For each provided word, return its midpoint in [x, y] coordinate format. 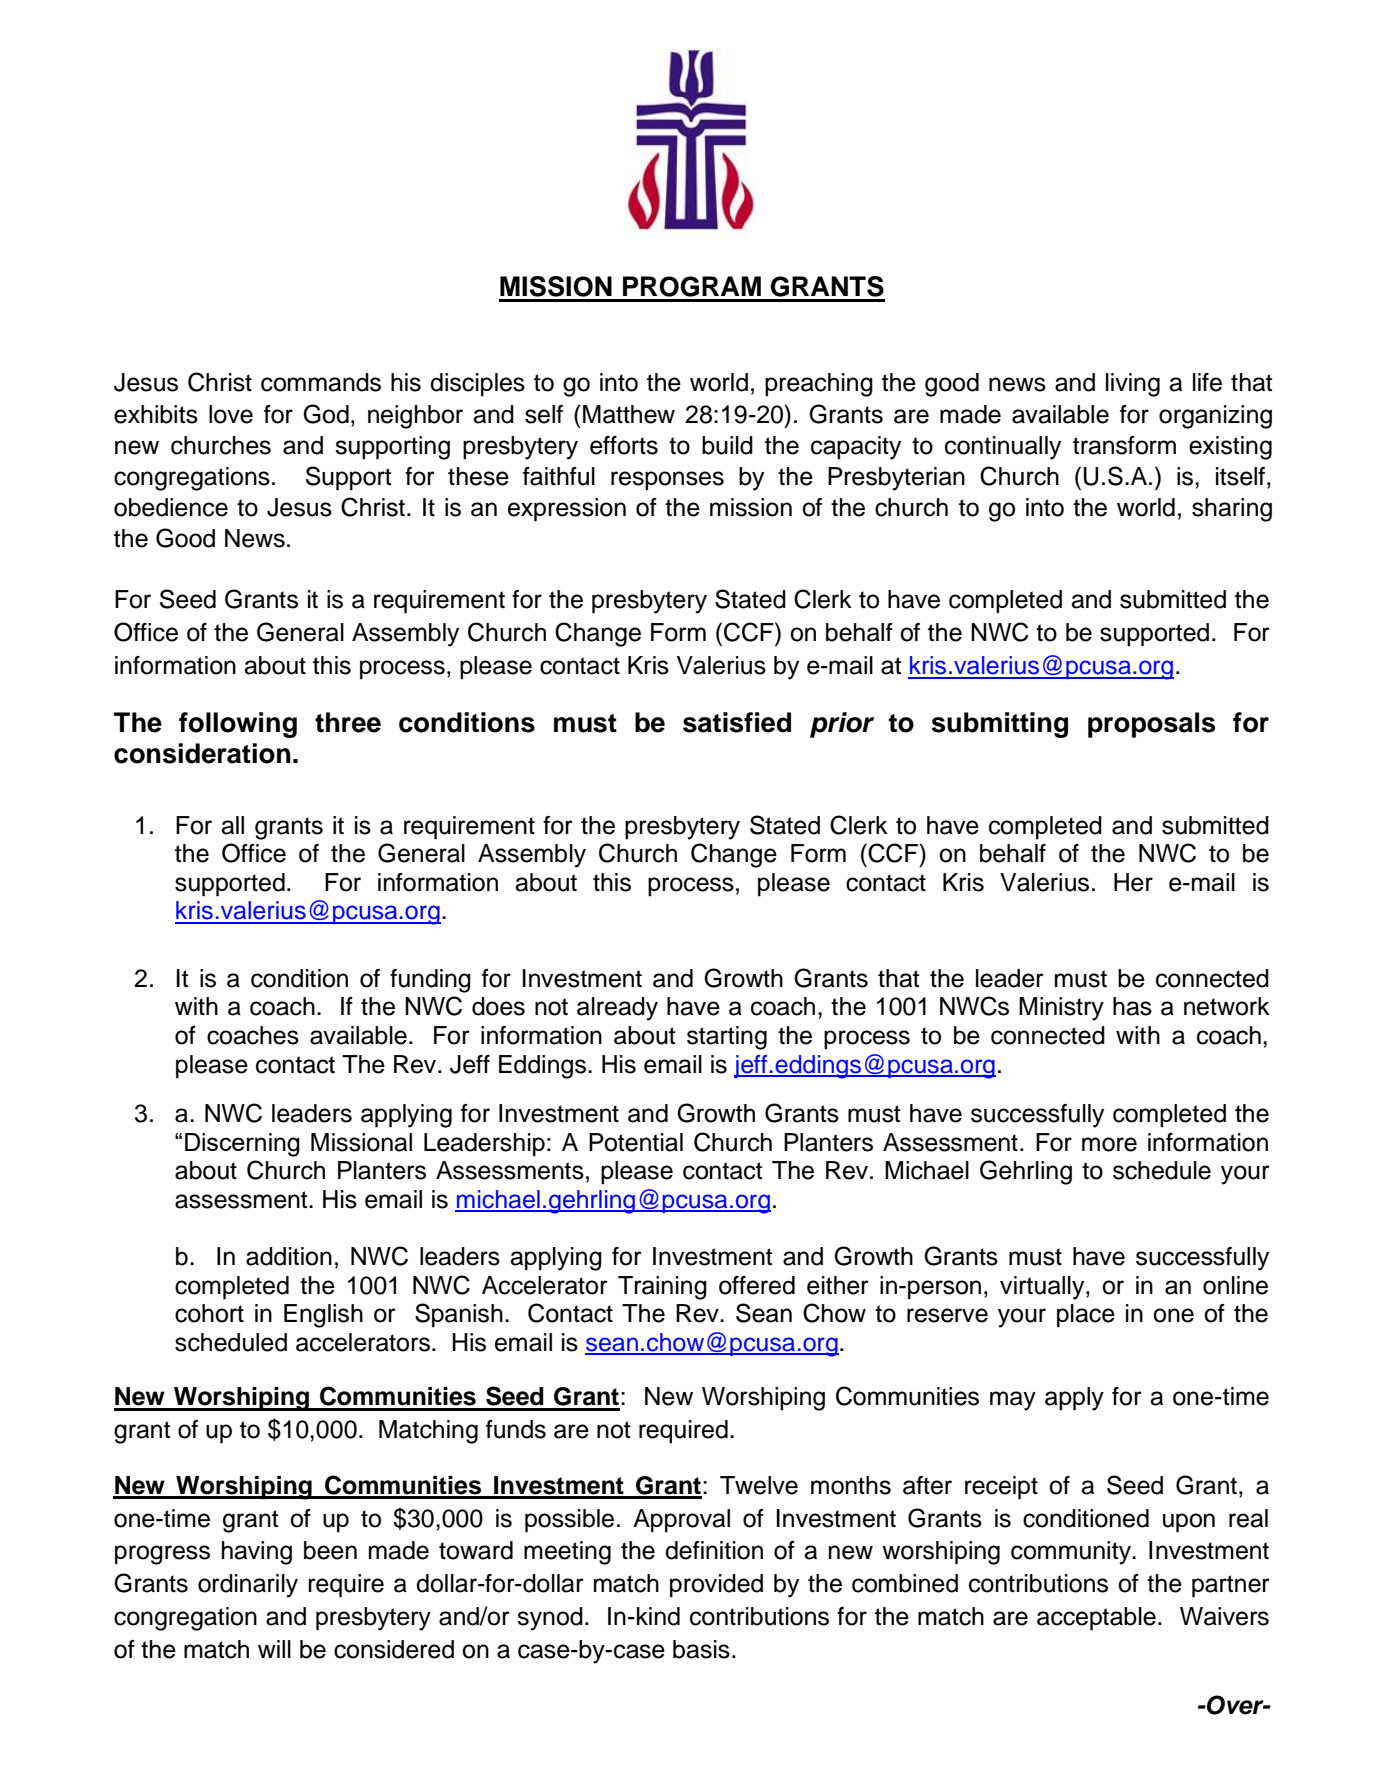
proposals [1151, 725]
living [1133, 385]
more [1109, 1144]
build [727, 445]
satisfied [737, 722]
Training [662, 1288]
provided [716, 1585]
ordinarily [248, 1586]
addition [289, 1256]
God [326, 414]
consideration [202, 753]
